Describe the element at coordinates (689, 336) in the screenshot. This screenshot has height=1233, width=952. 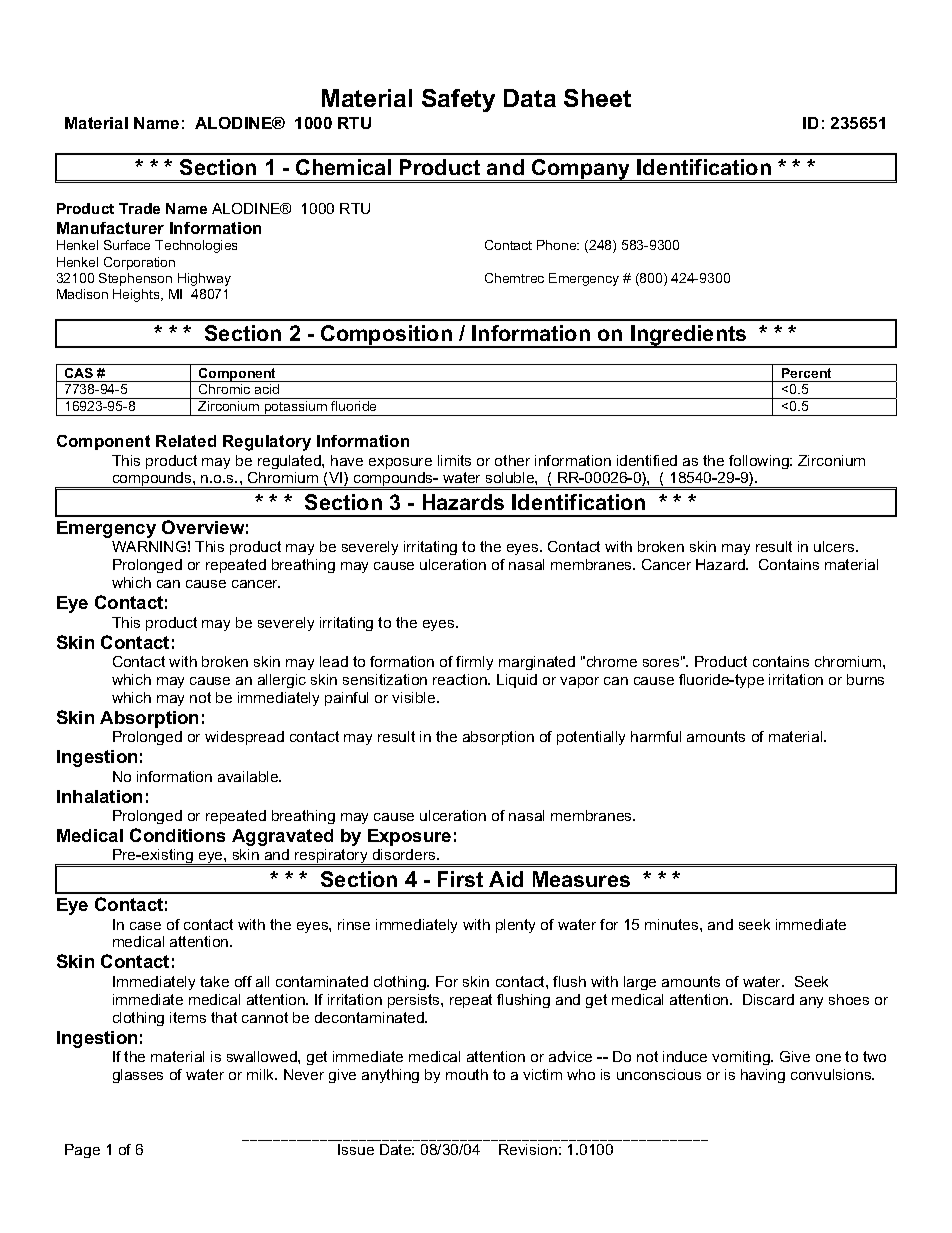
I see `Ingredients` at that location.
